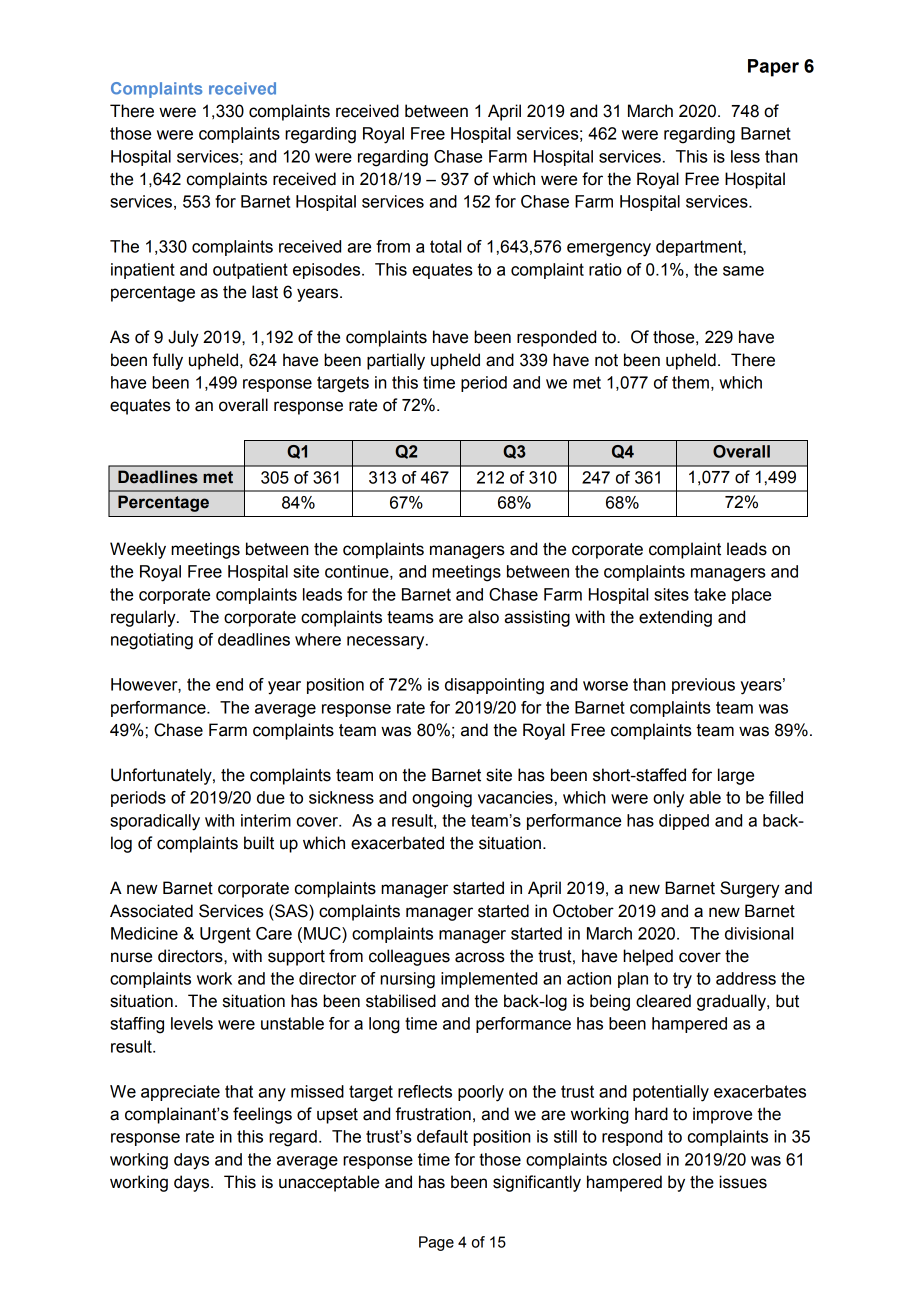 Image resolution: width=924 pixels, height=1308 pixels. What do you see at coordinates (745, 156) in the screenshot?
I see `less` at bounding box center [745, 156].
